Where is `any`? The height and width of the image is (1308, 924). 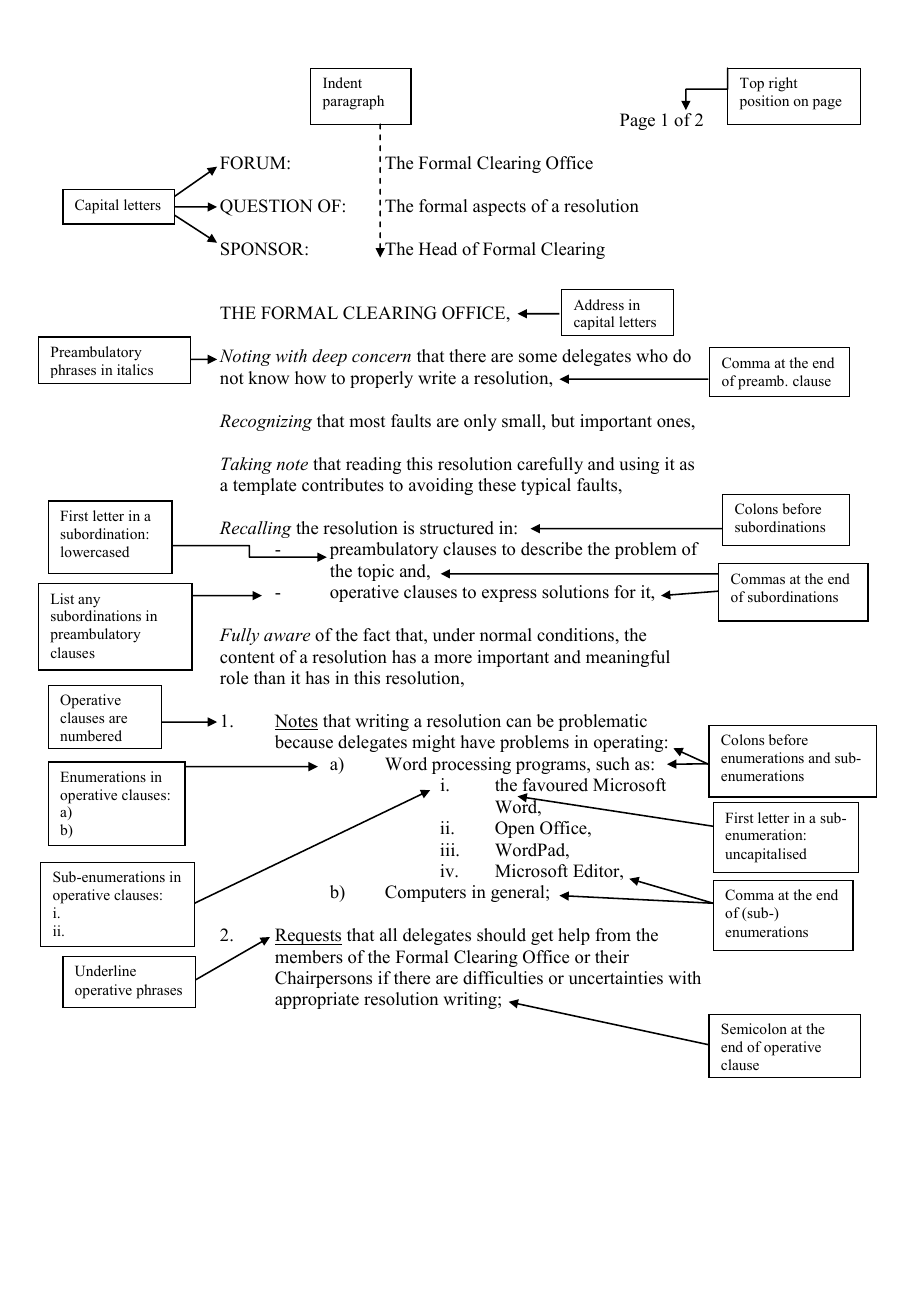
any is located at coordinates (89, 602).
